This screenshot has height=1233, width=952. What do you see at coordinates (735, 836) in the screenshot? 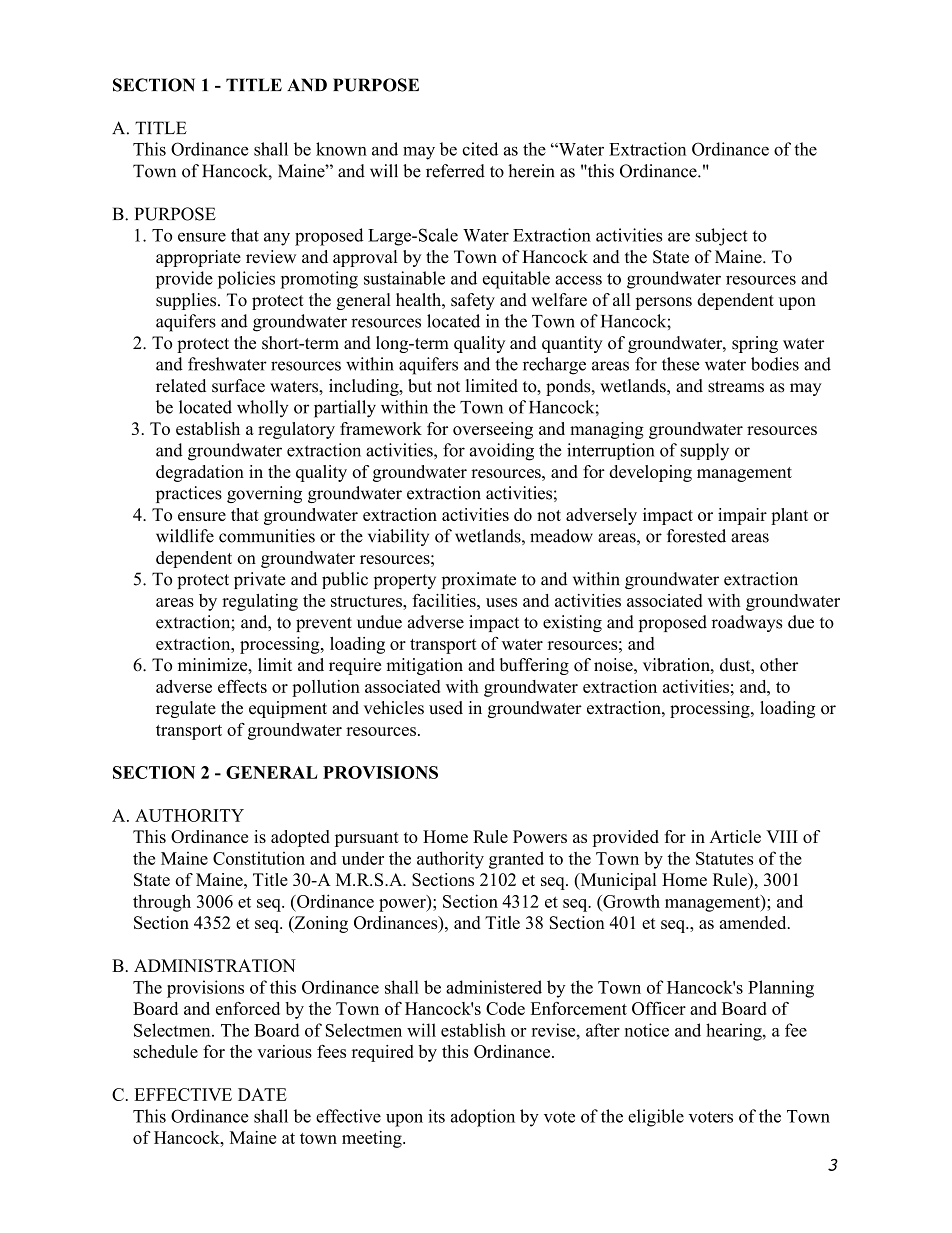
I see `Article` at bounding box center [735, 836].
